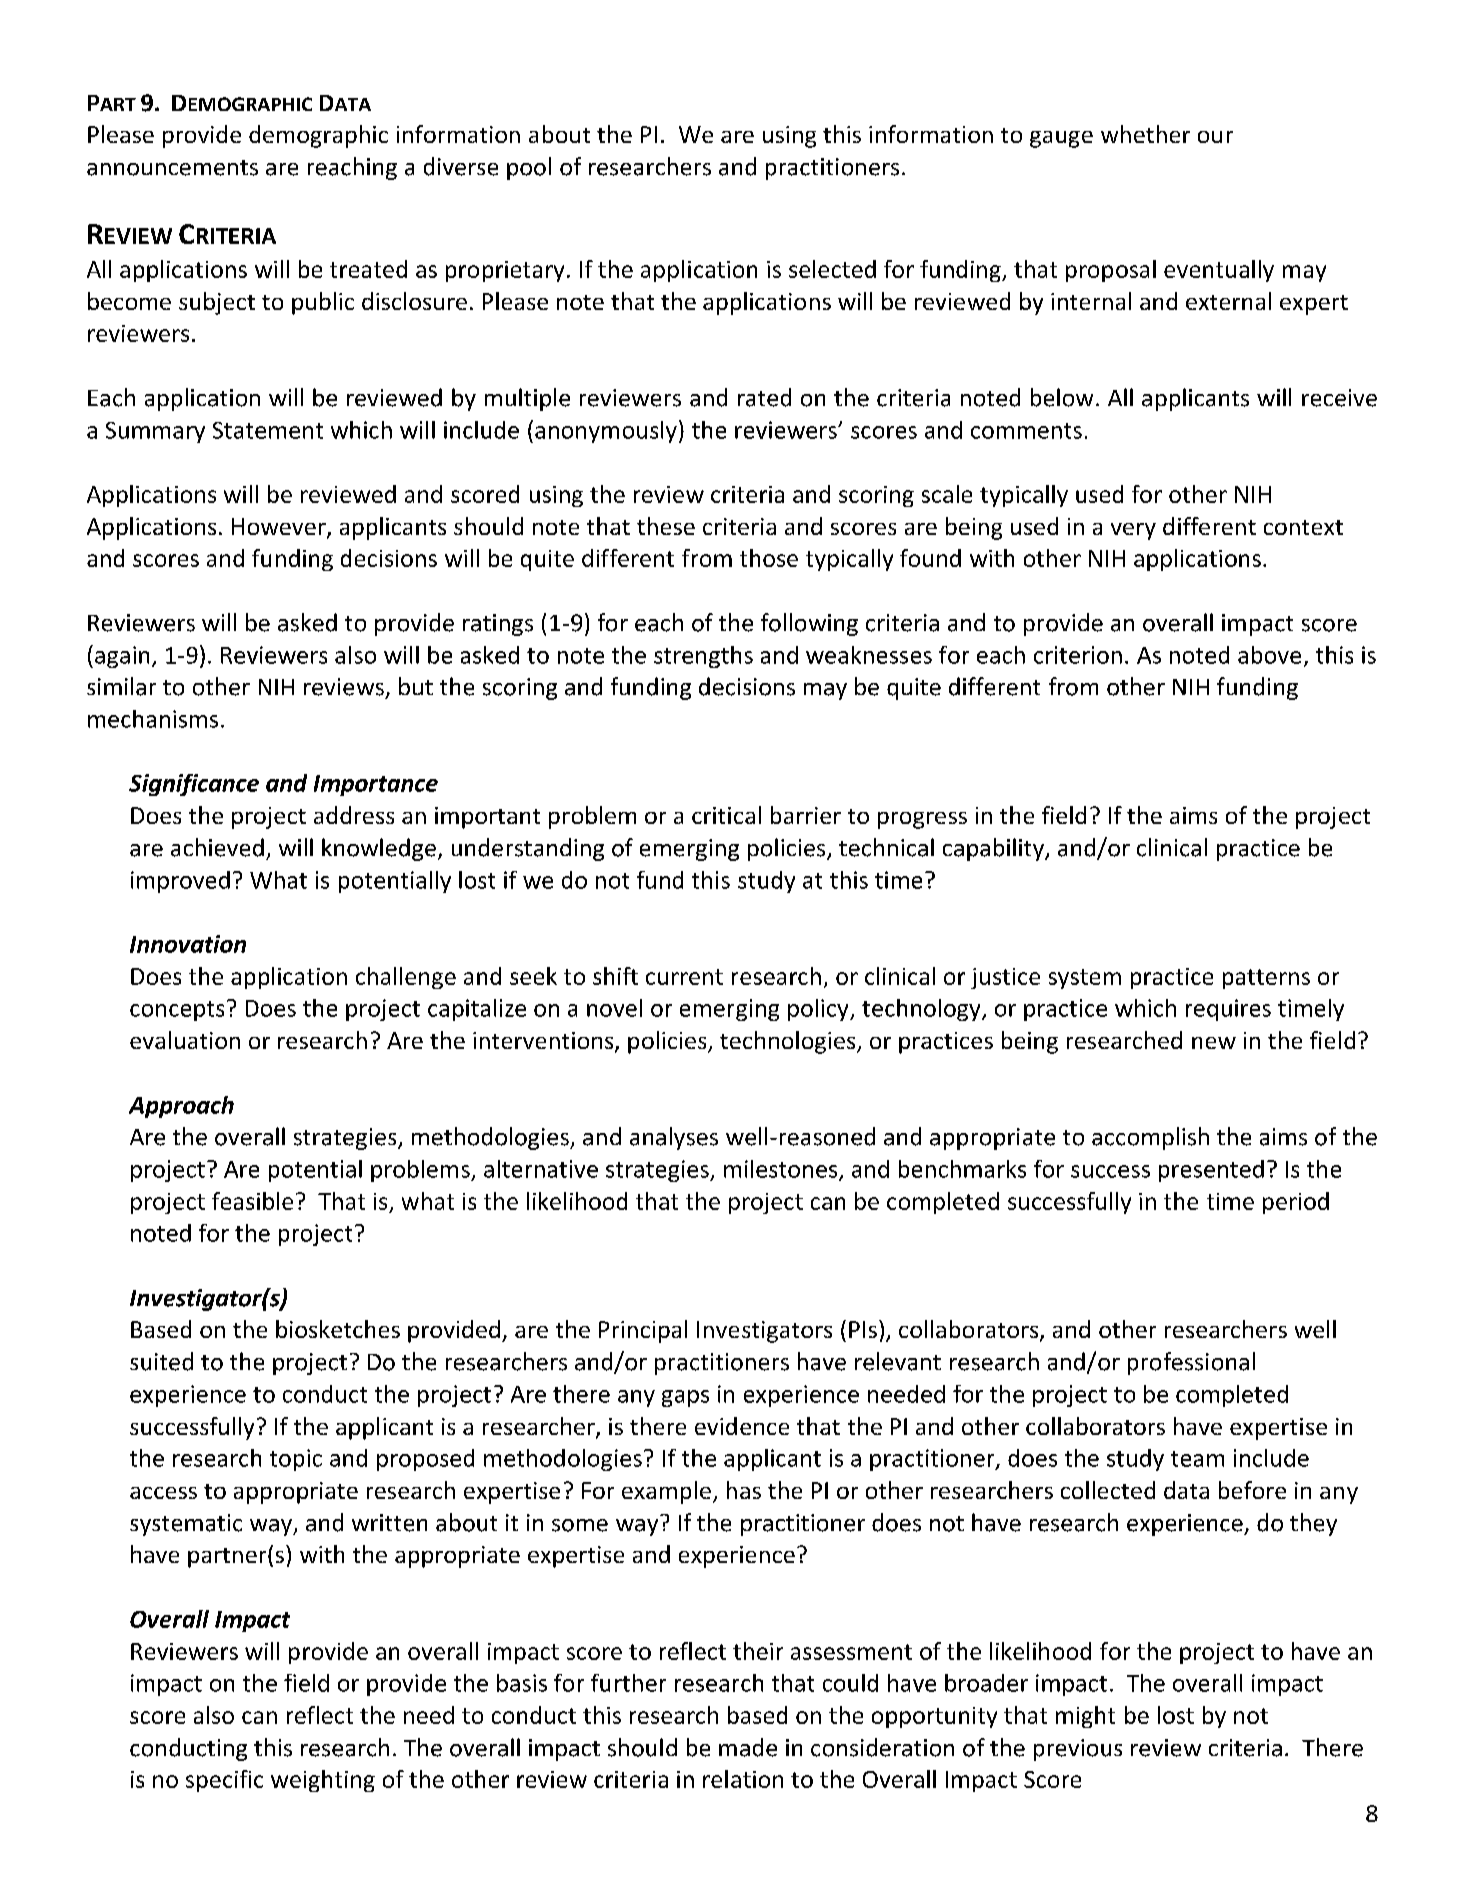 The width and height of the document is (1464, 1895). I want to click on above, so click(1269, 655).
